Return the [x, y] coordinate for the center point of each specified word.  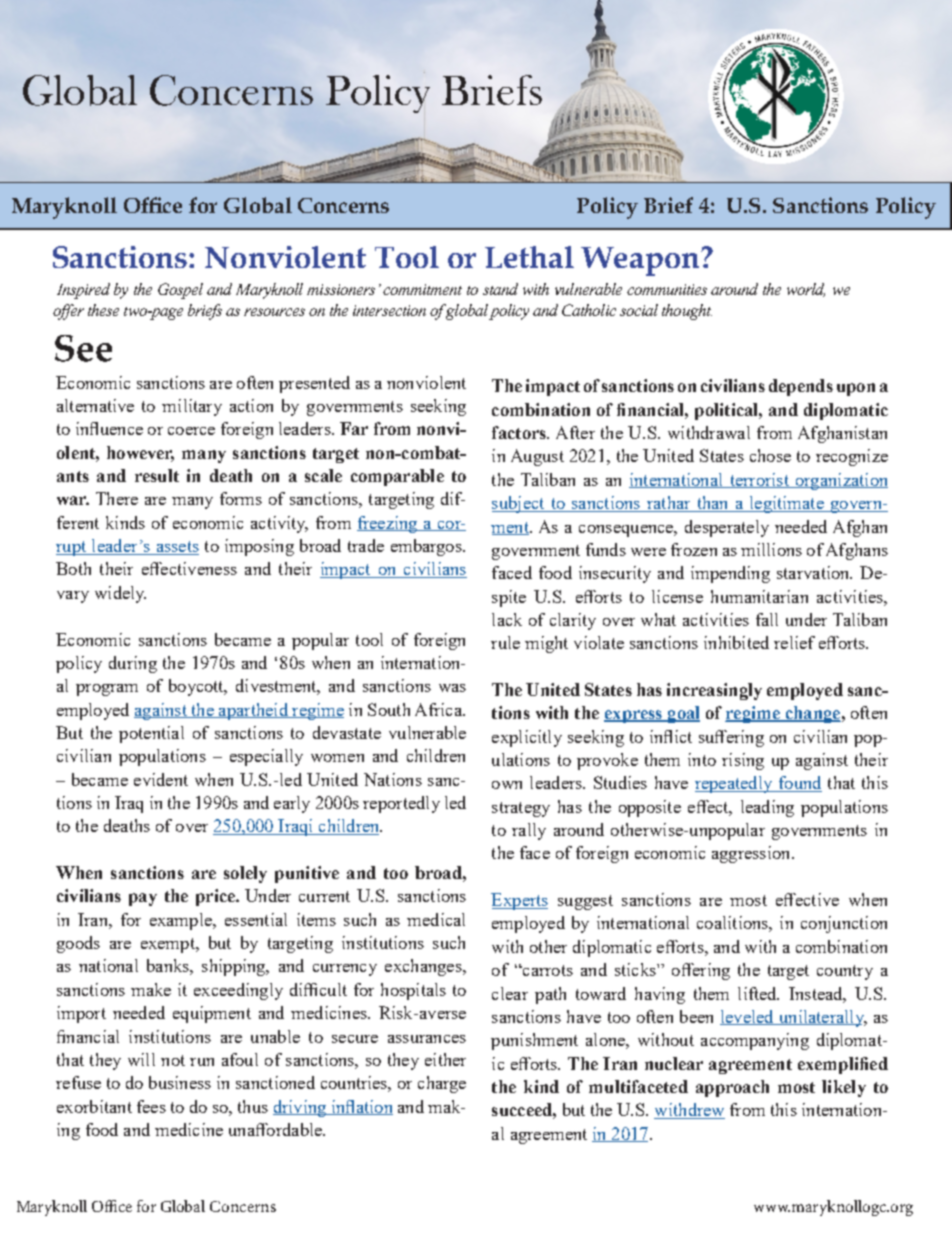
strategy [521, 809]
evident [161, 779]
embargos [427, 547]
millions [771, 549]
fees [151, 1106]
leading [767, 808]
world [806, 290]
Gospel [180, 291]
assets [176, 548]
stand [500, 289]
